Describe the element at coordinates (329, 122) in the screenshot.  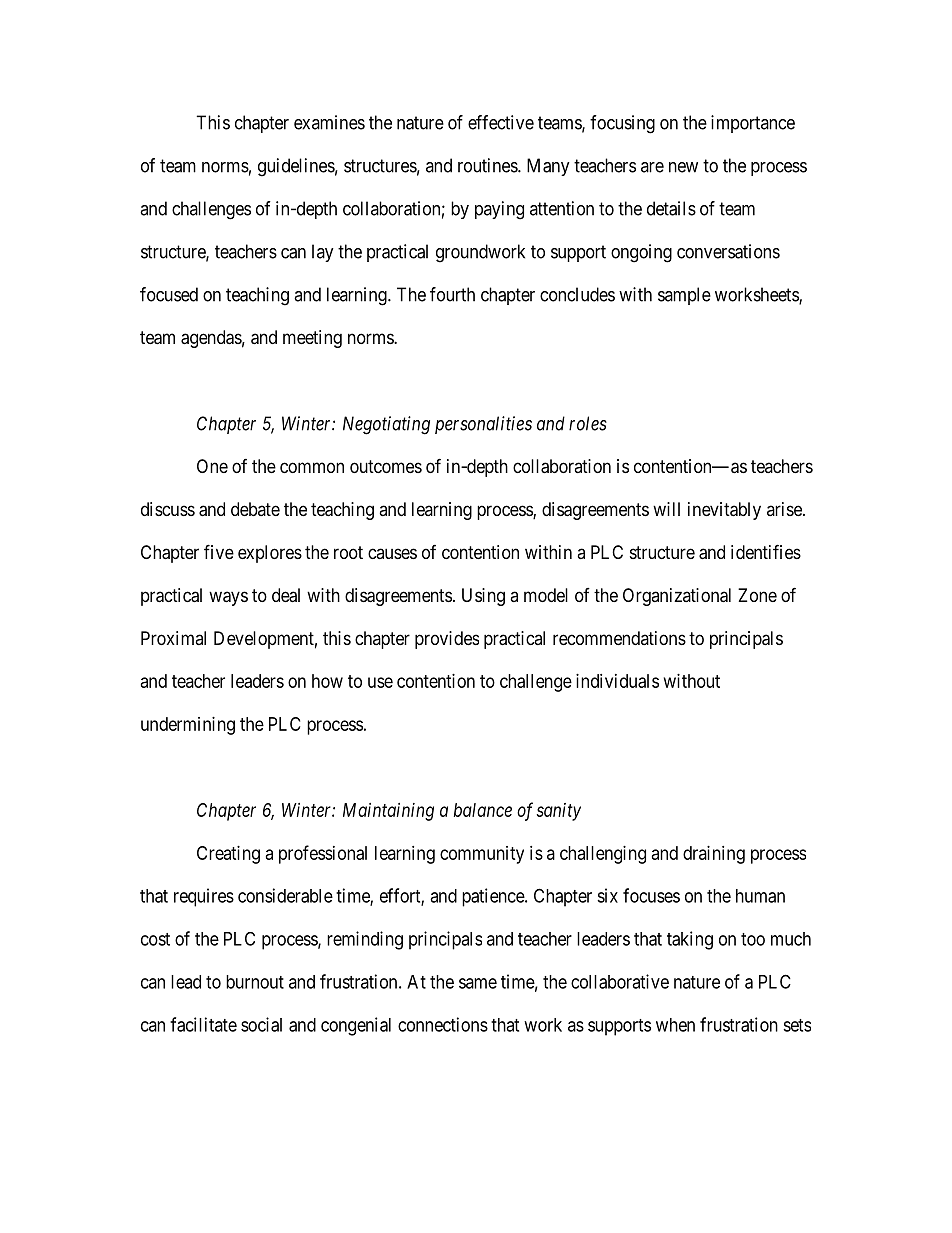
I see `examines` at that location.
